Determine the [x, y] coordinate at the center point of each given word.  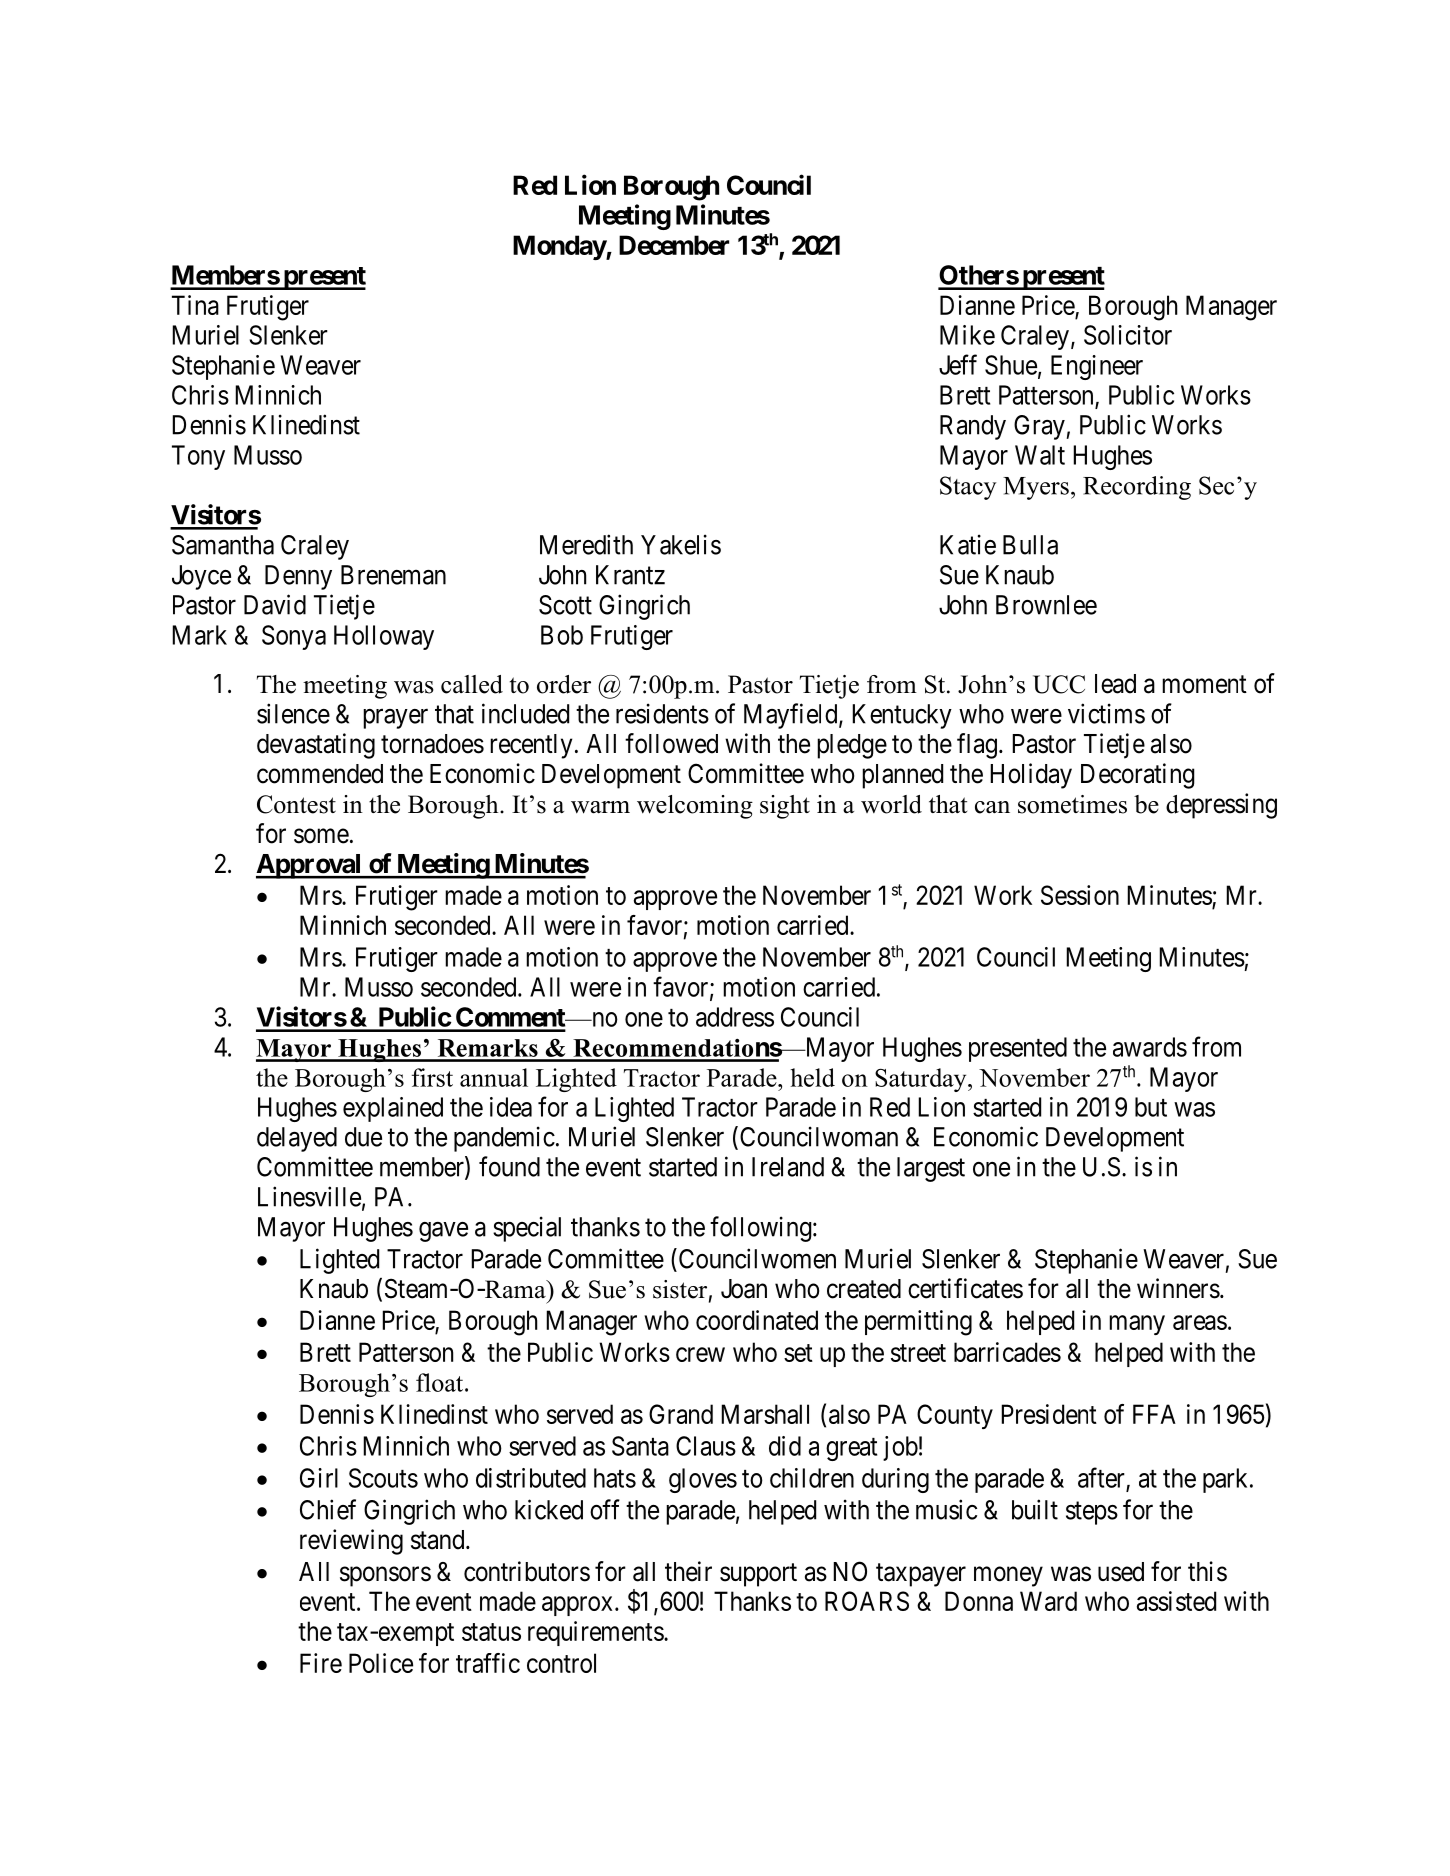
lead [1115, 684]
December [674, 245]
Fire [321, 1663]
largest [931, 1169]
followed [671, 743]
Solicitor [1128, 335]
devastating [316, 746]
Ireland [788, 1167]
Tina [195, 305]
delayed [297, 1139]
